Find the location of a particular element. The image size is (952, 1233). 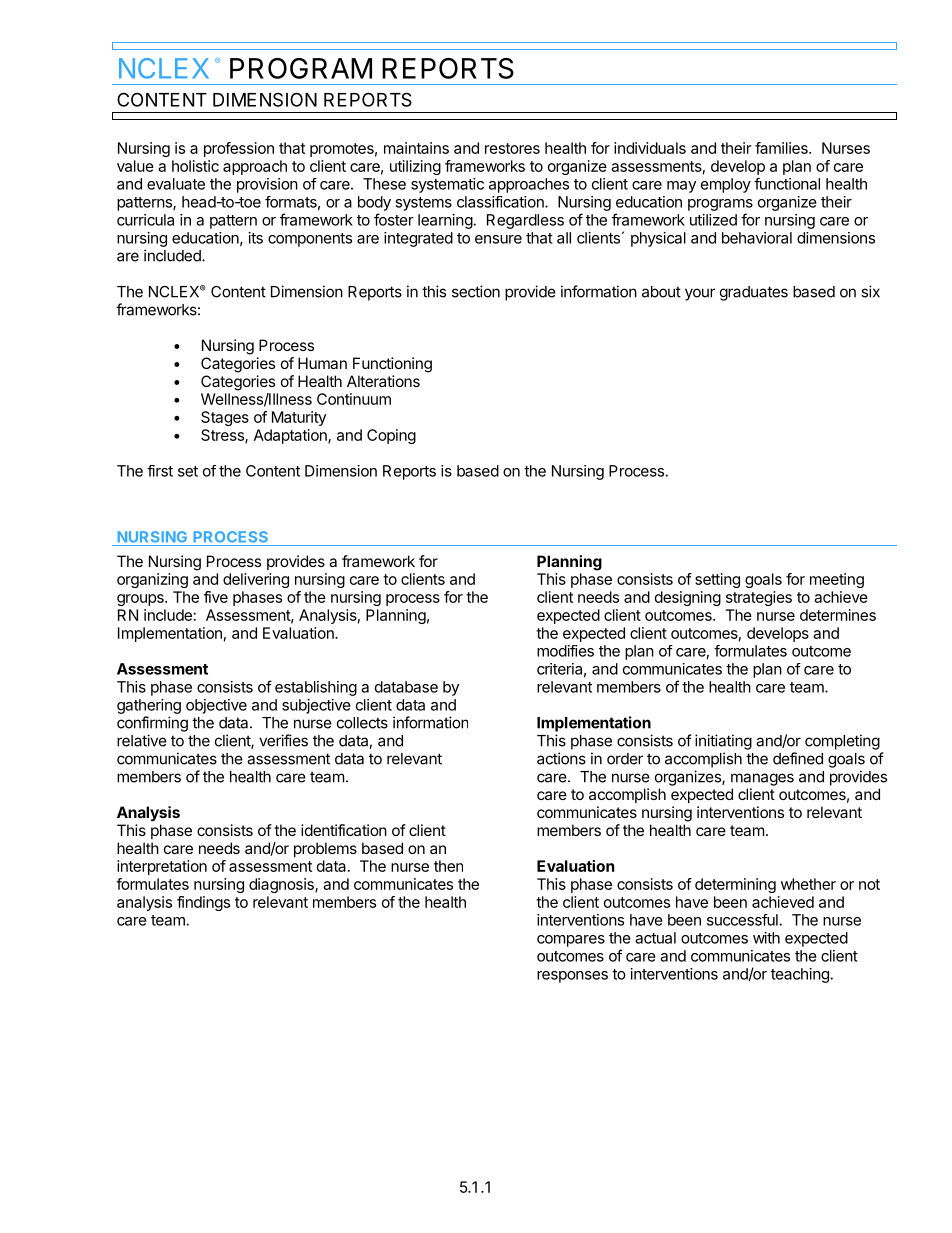

Stress is located at coordinates (223, 436).
